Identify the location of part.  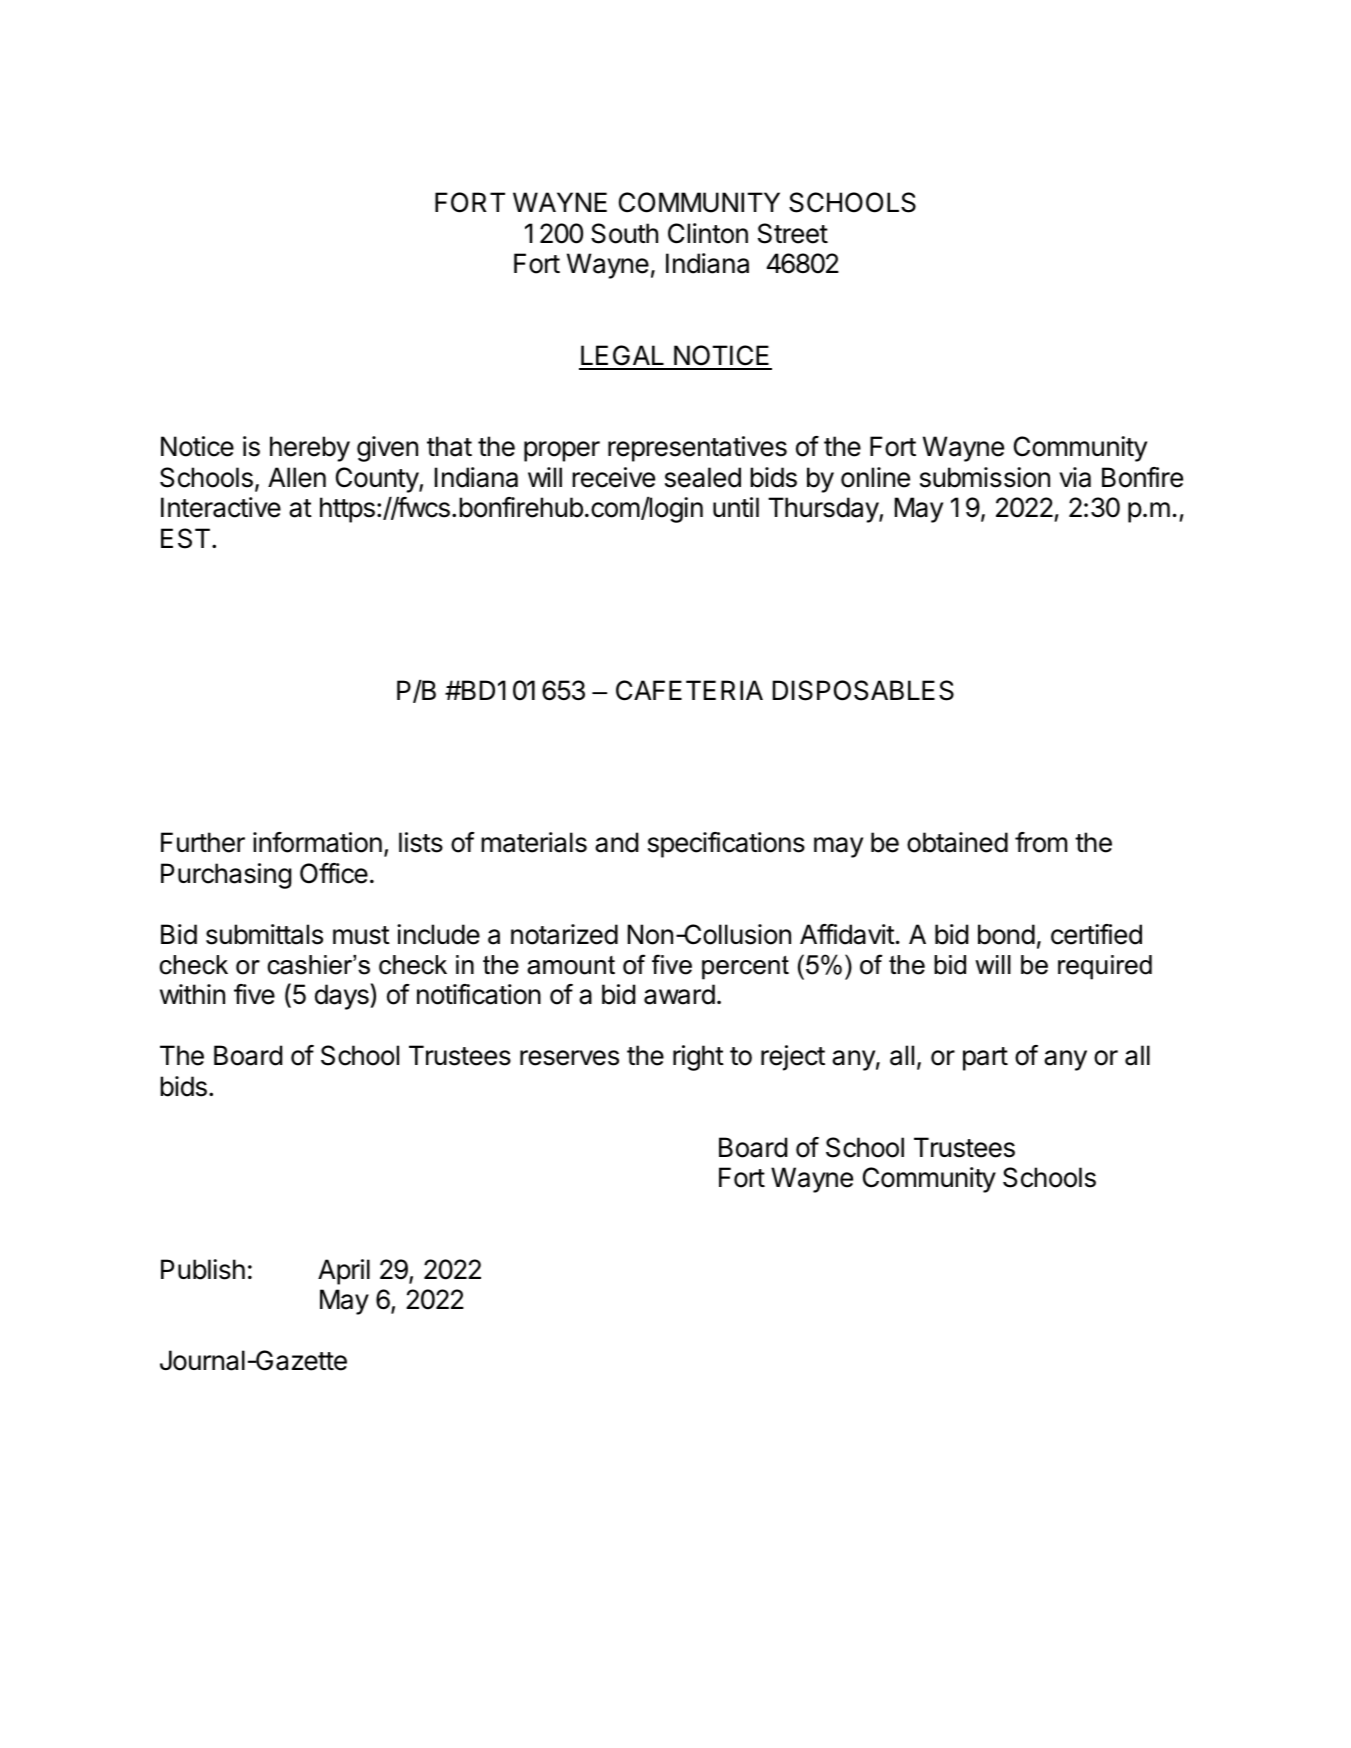
(985, 1059).
